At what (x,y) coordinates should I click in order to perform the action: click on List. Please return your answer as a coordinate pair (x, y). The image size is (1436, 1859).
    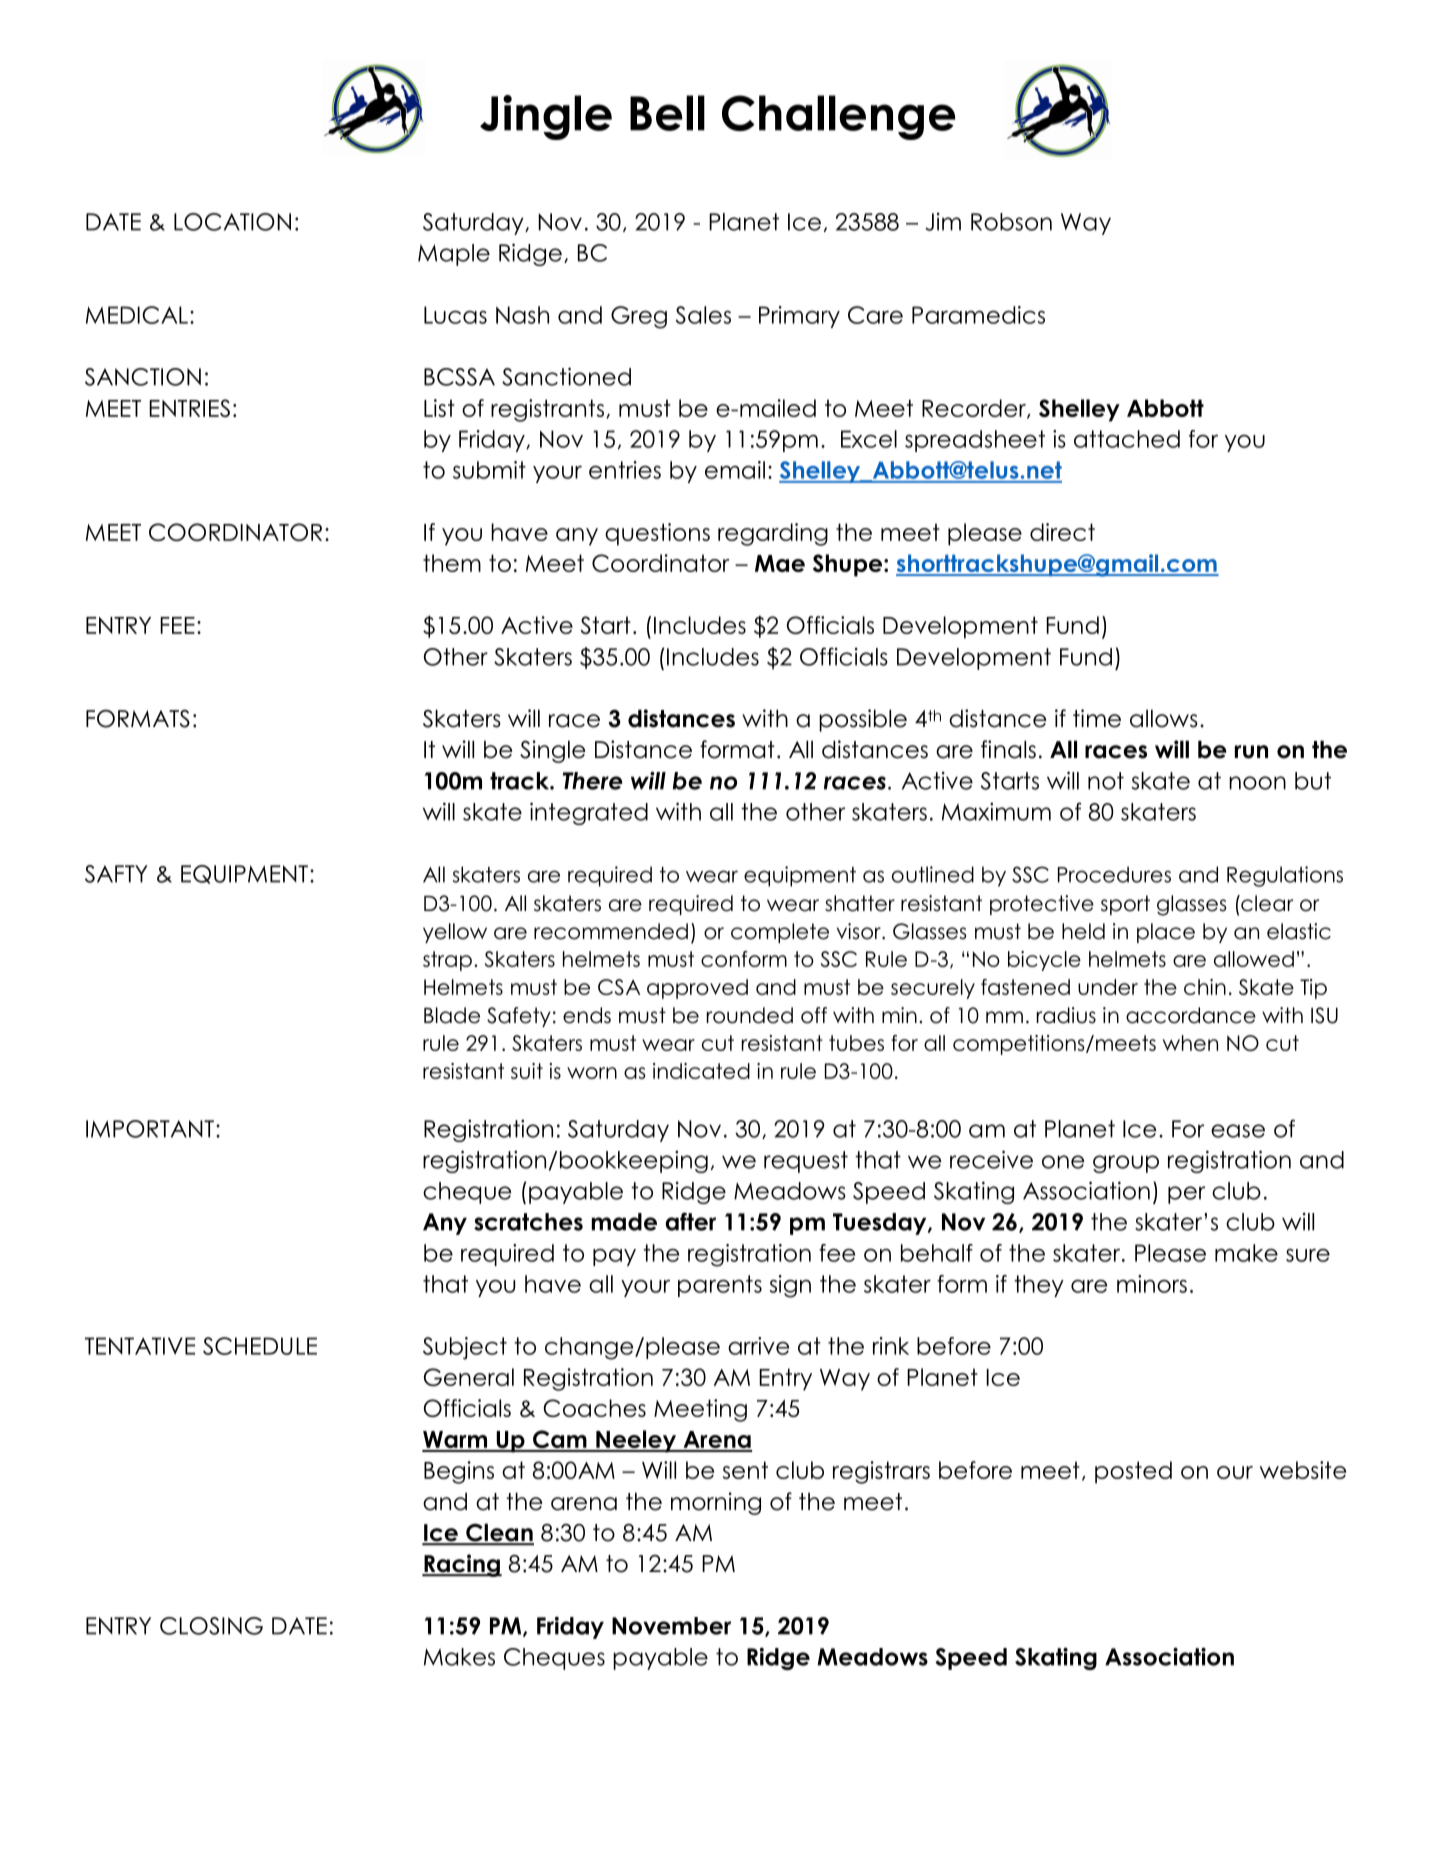
    Looking at the image, I should click on (439, 408).
